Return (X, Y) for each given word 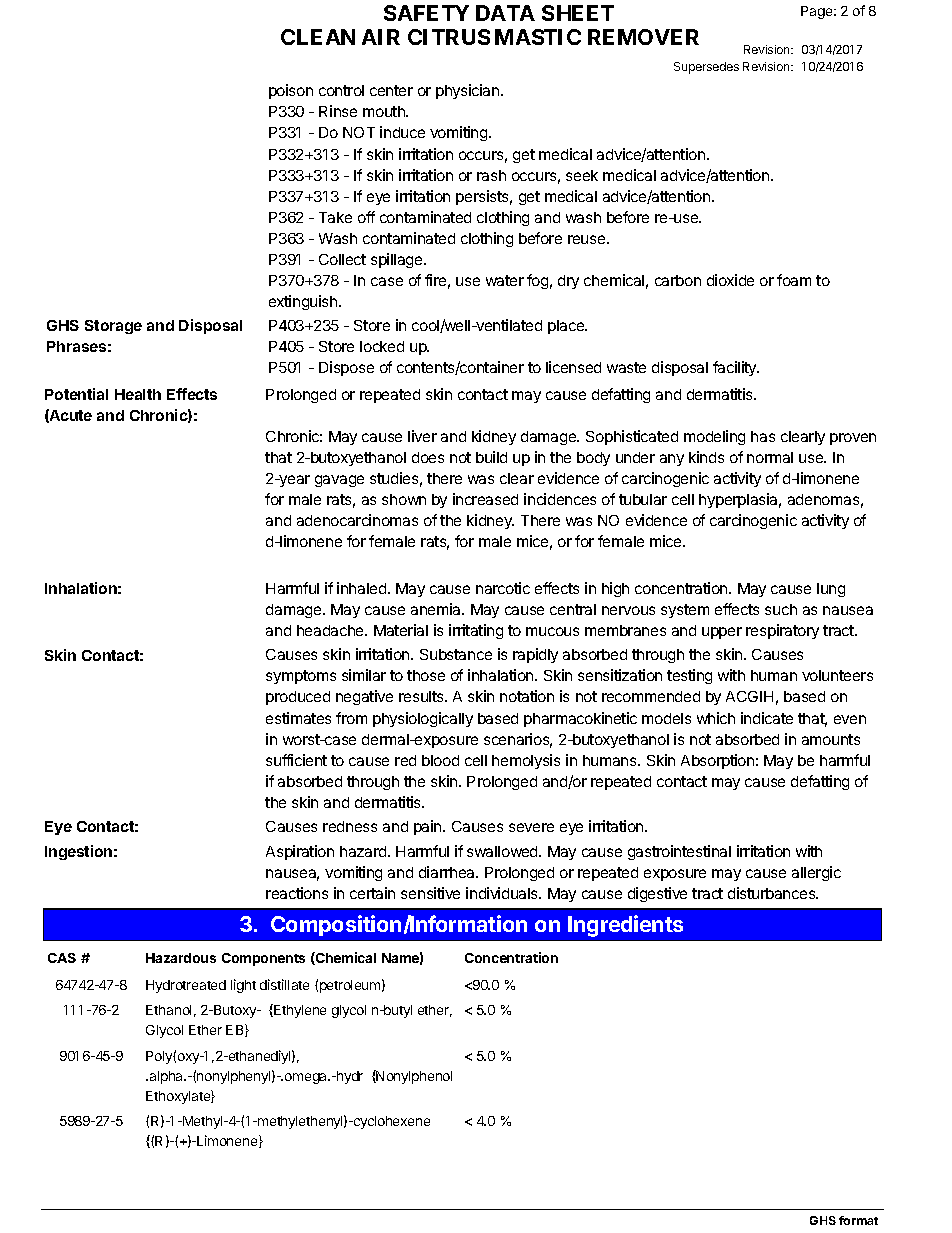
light (243, 986)
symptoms (301, 677)
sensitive (430, 893)
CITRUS (449, 37)
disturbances (773, 893)
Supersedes (706, 68)
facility (736, 368)
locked (382, 346)
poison (291, 91)
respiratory (782, 631)
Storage (113, 327)
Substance (456, 654)
